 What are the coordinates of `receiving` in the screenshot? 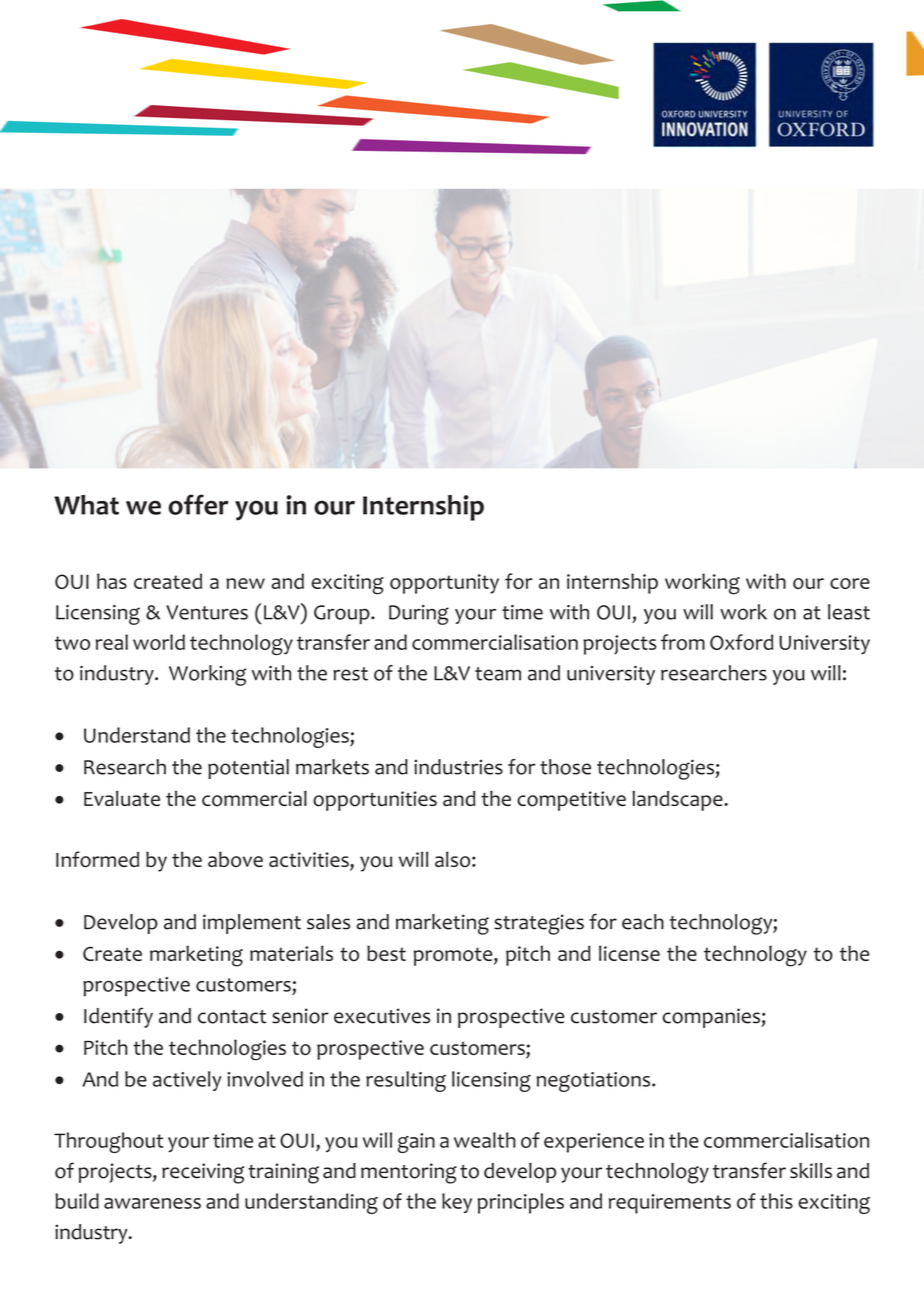 It's located at (203, 1173).
